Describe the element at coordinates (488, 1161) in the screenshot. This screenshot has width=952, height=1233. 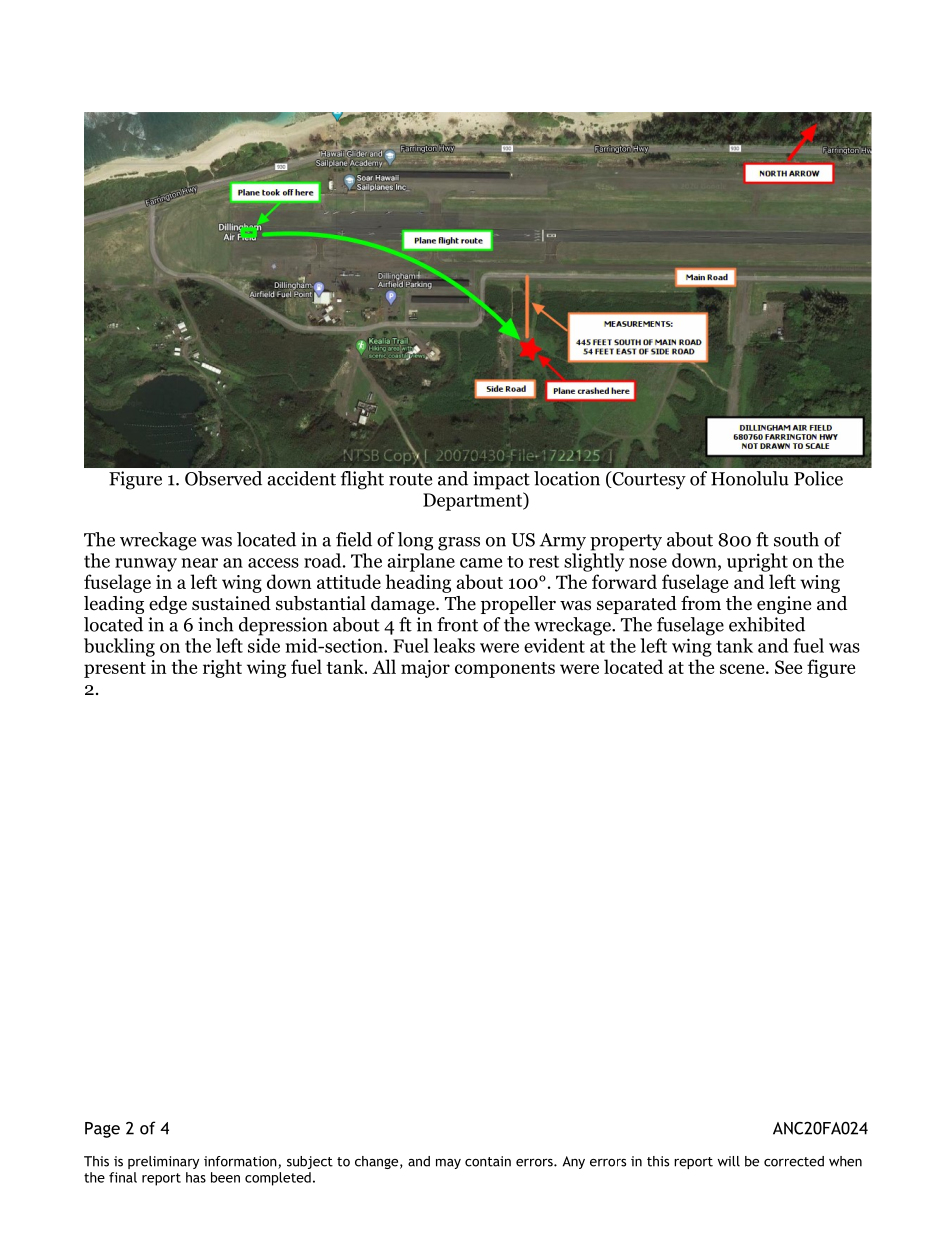
I see `contain` at that location.
